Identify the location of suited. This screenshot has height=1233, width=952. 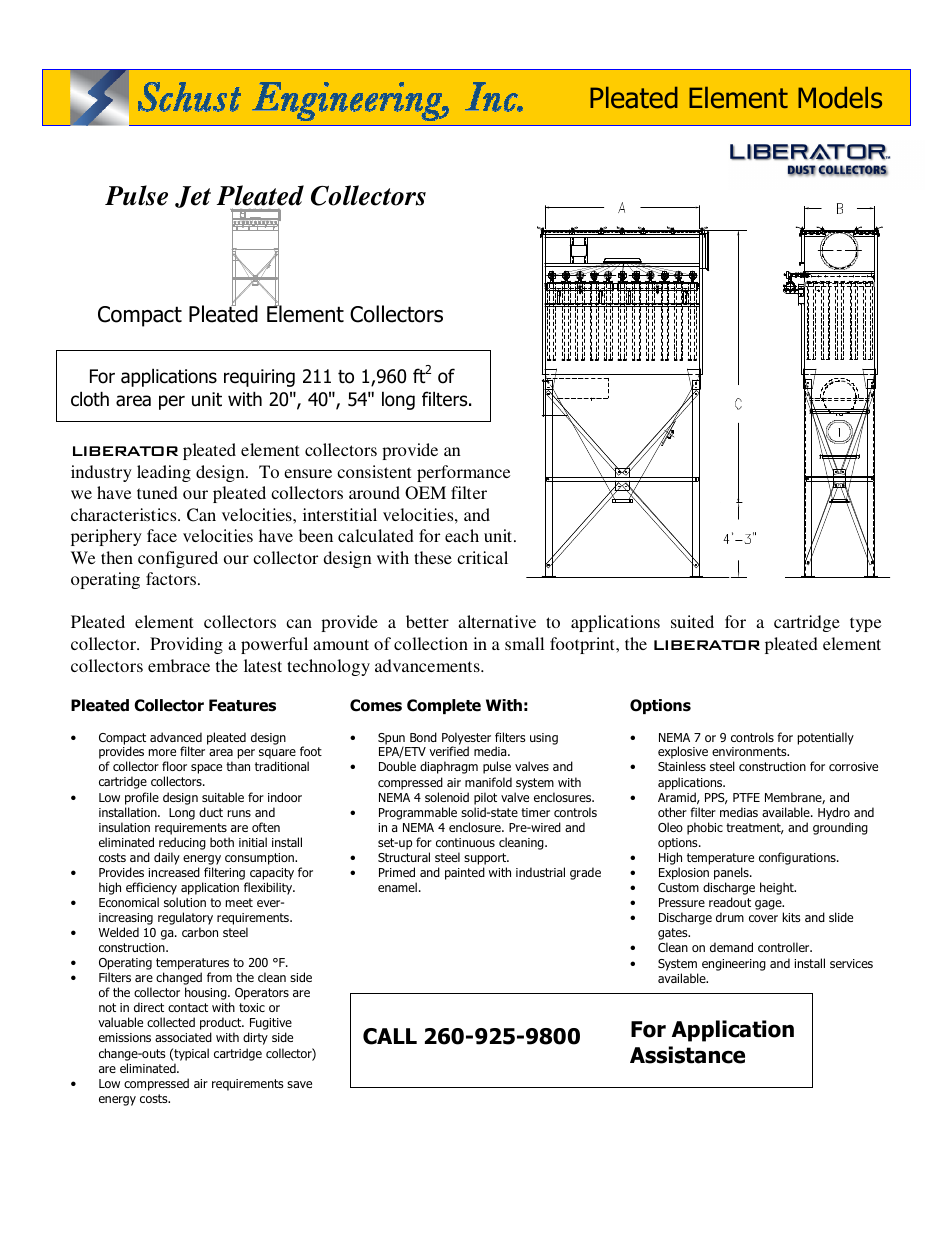
(692, 621).
